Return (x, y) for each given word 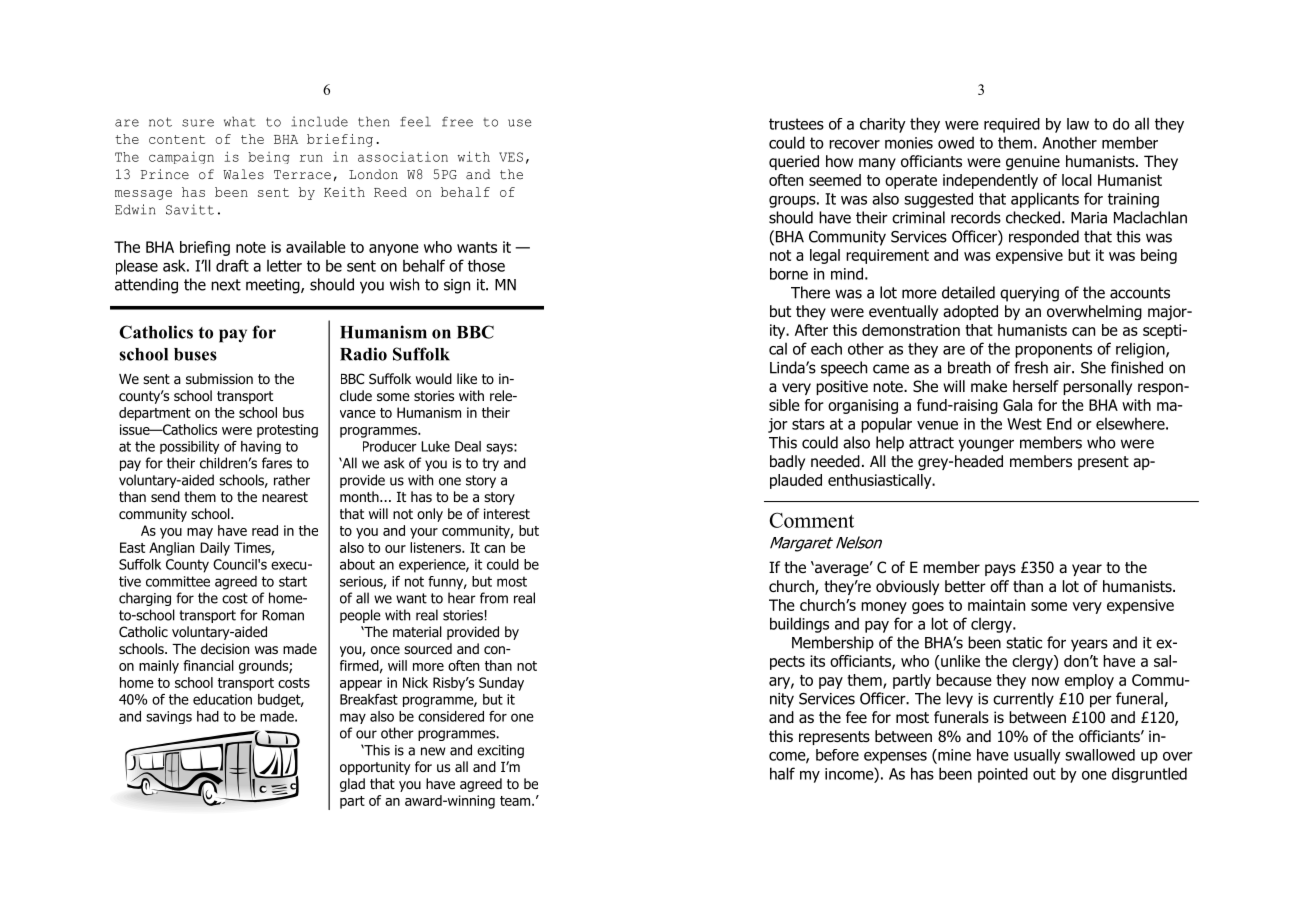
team (516, 801)
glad (352, 785)
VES (511, 157)
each (826, 349)
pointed (1003, 775)
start (293, 581)
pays (1000, 570)
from (494, 598)
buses (195, 354)
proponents (1053, 350)
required (1012, 125)
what (240, 122)
